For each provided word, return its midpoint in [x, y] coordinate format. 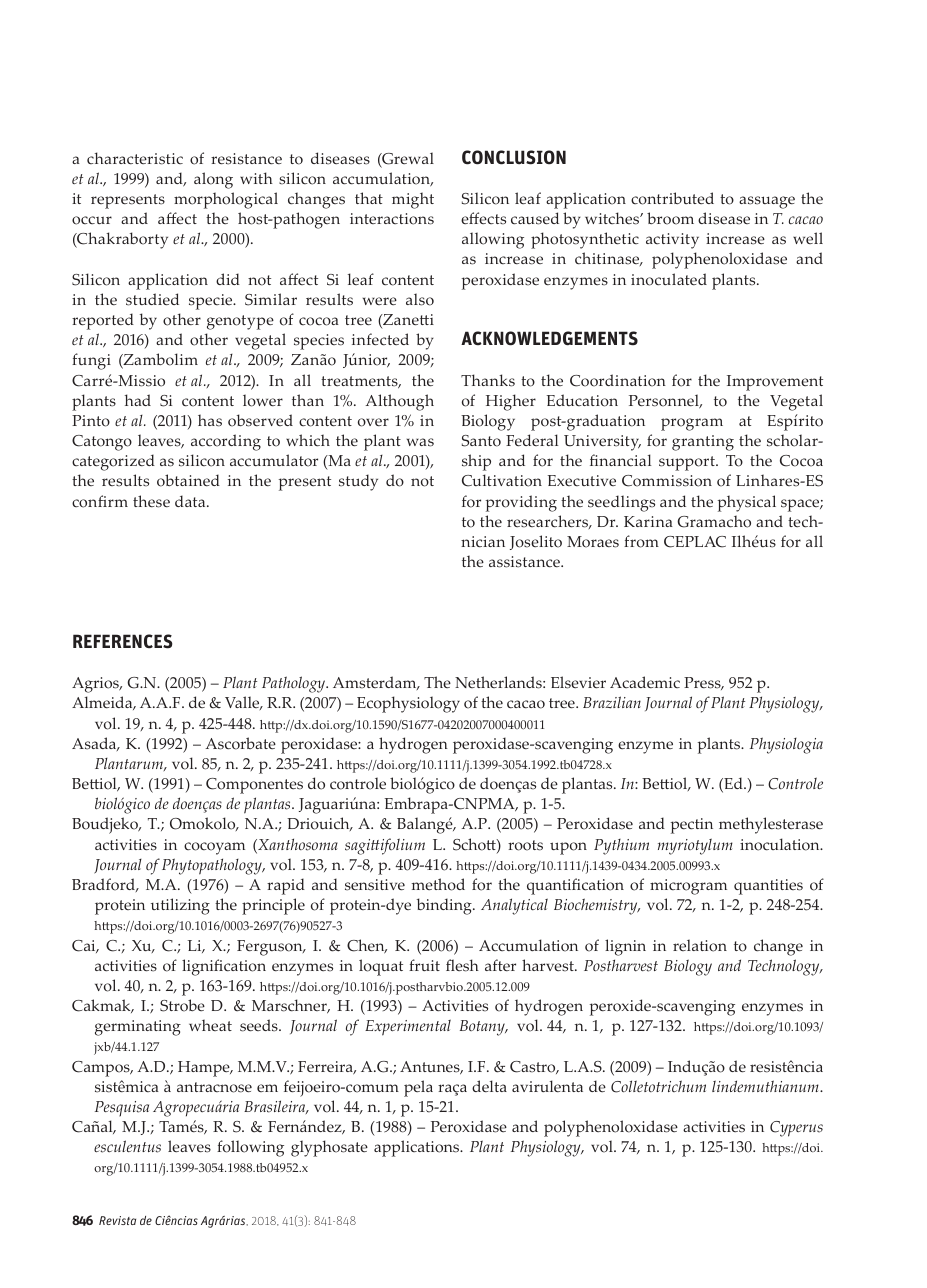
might [413, 200]
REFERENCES [123, 641]
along [213, 180]
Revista [117, 1220]
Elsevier [578, 682]
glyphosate [329, 1148]
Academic [645, 682]
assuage [767, 202]
